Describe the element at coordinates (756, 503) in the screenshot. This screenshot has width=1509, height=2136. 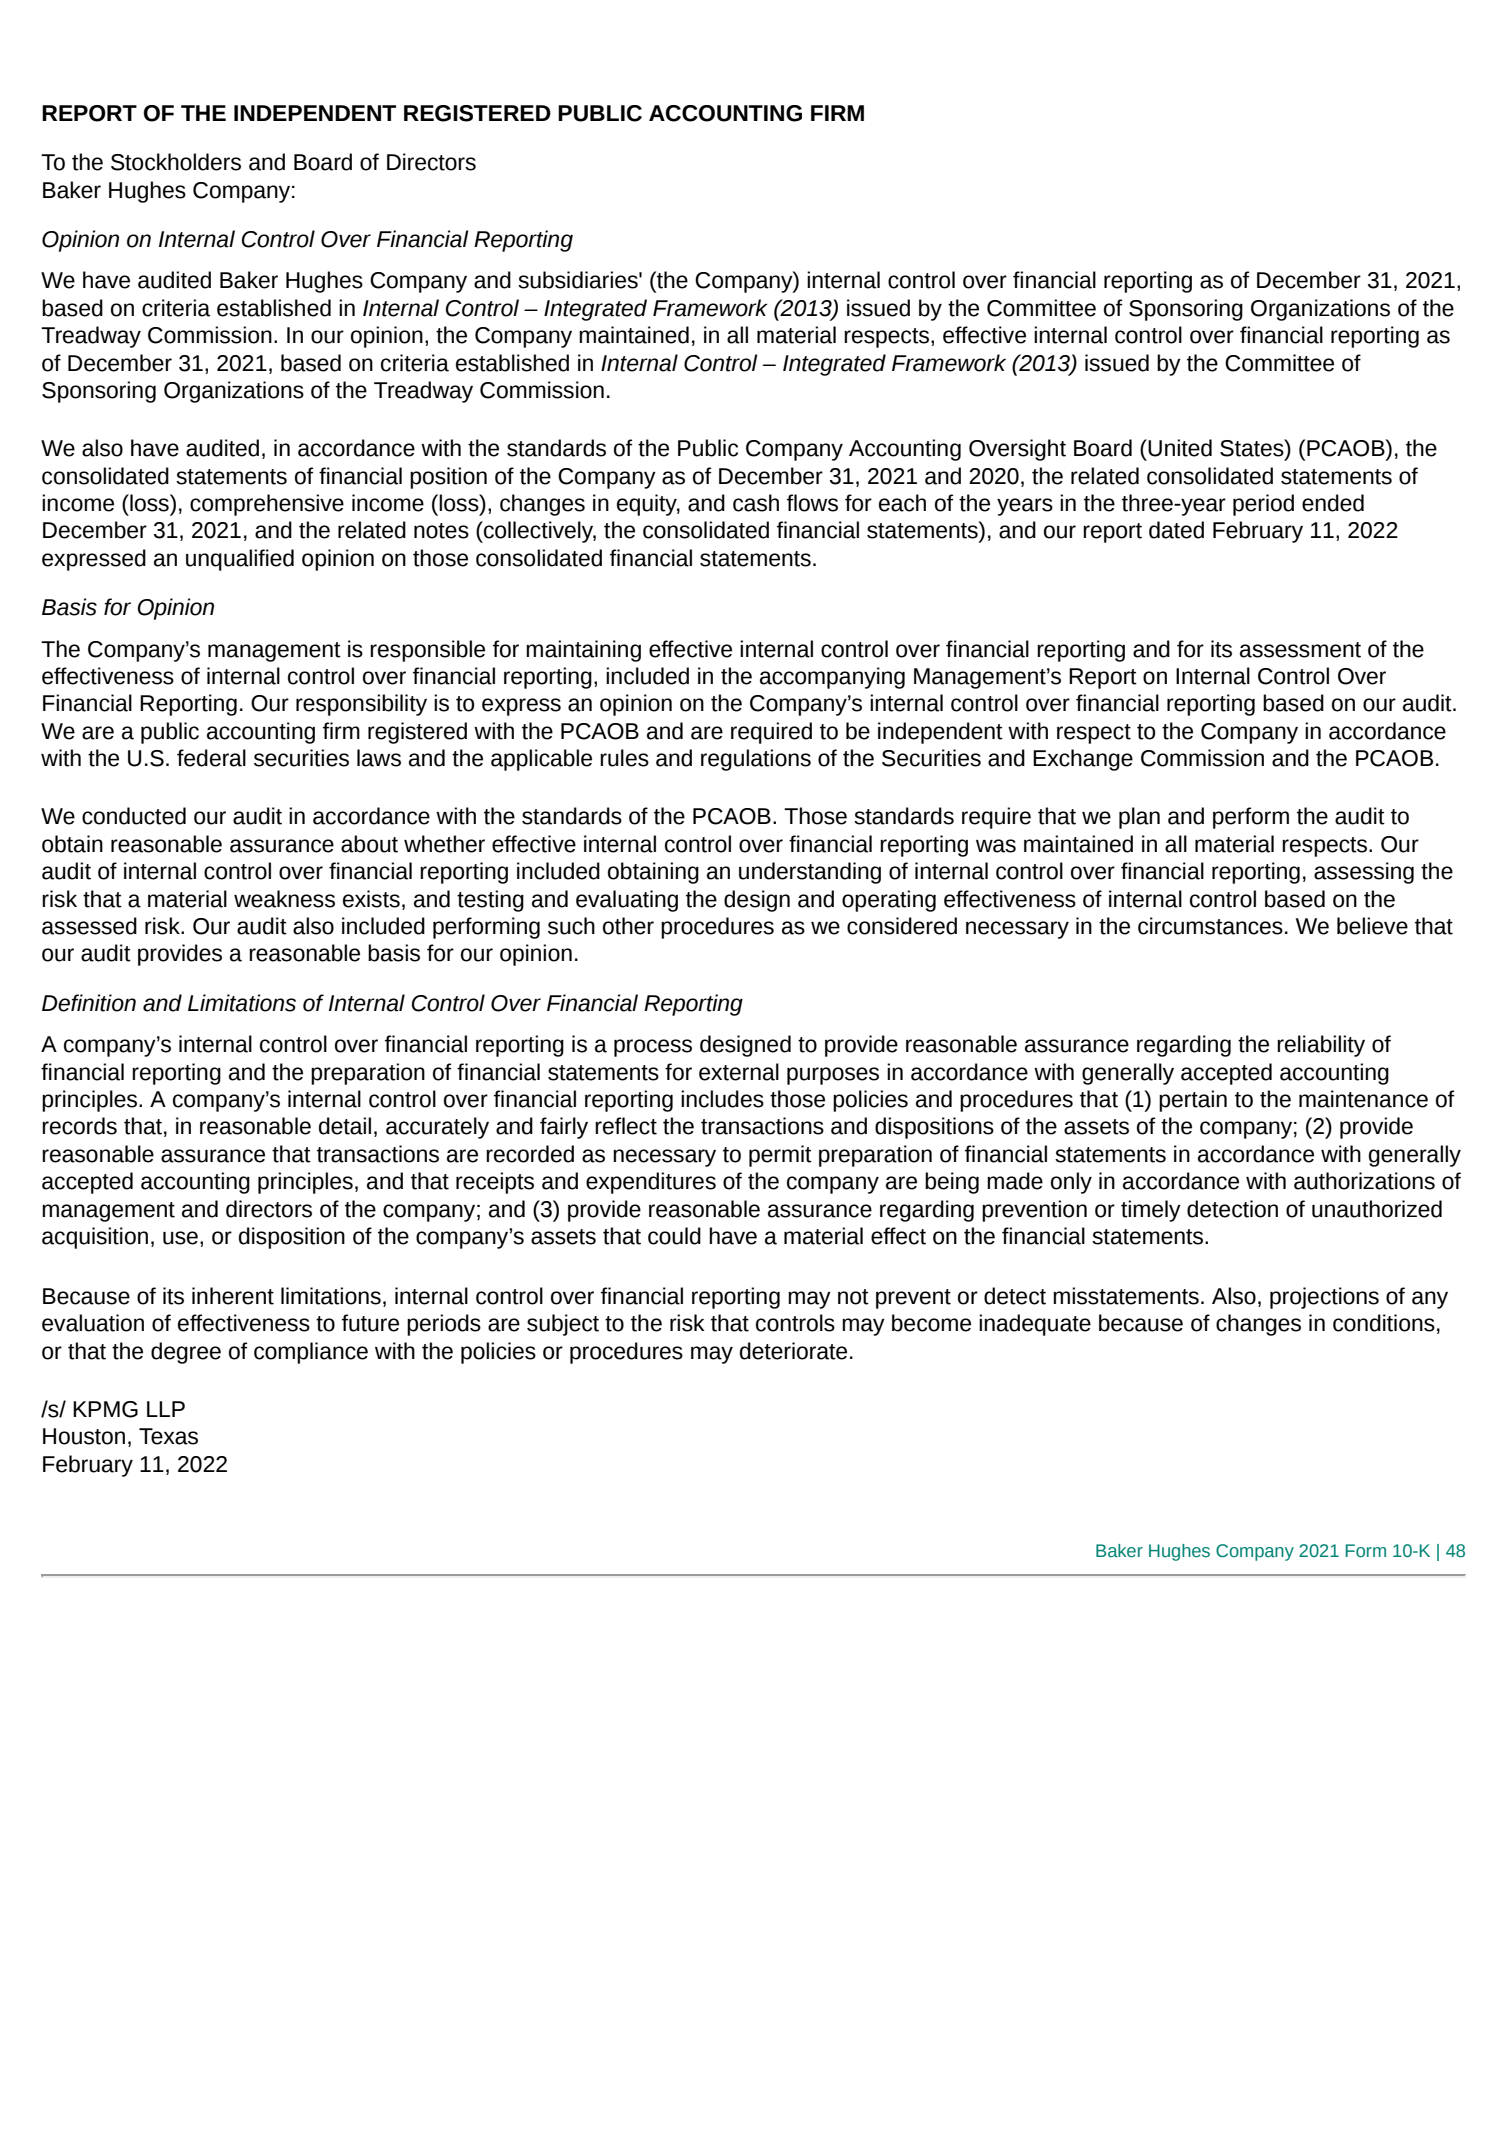
I see `cash` at that location.
